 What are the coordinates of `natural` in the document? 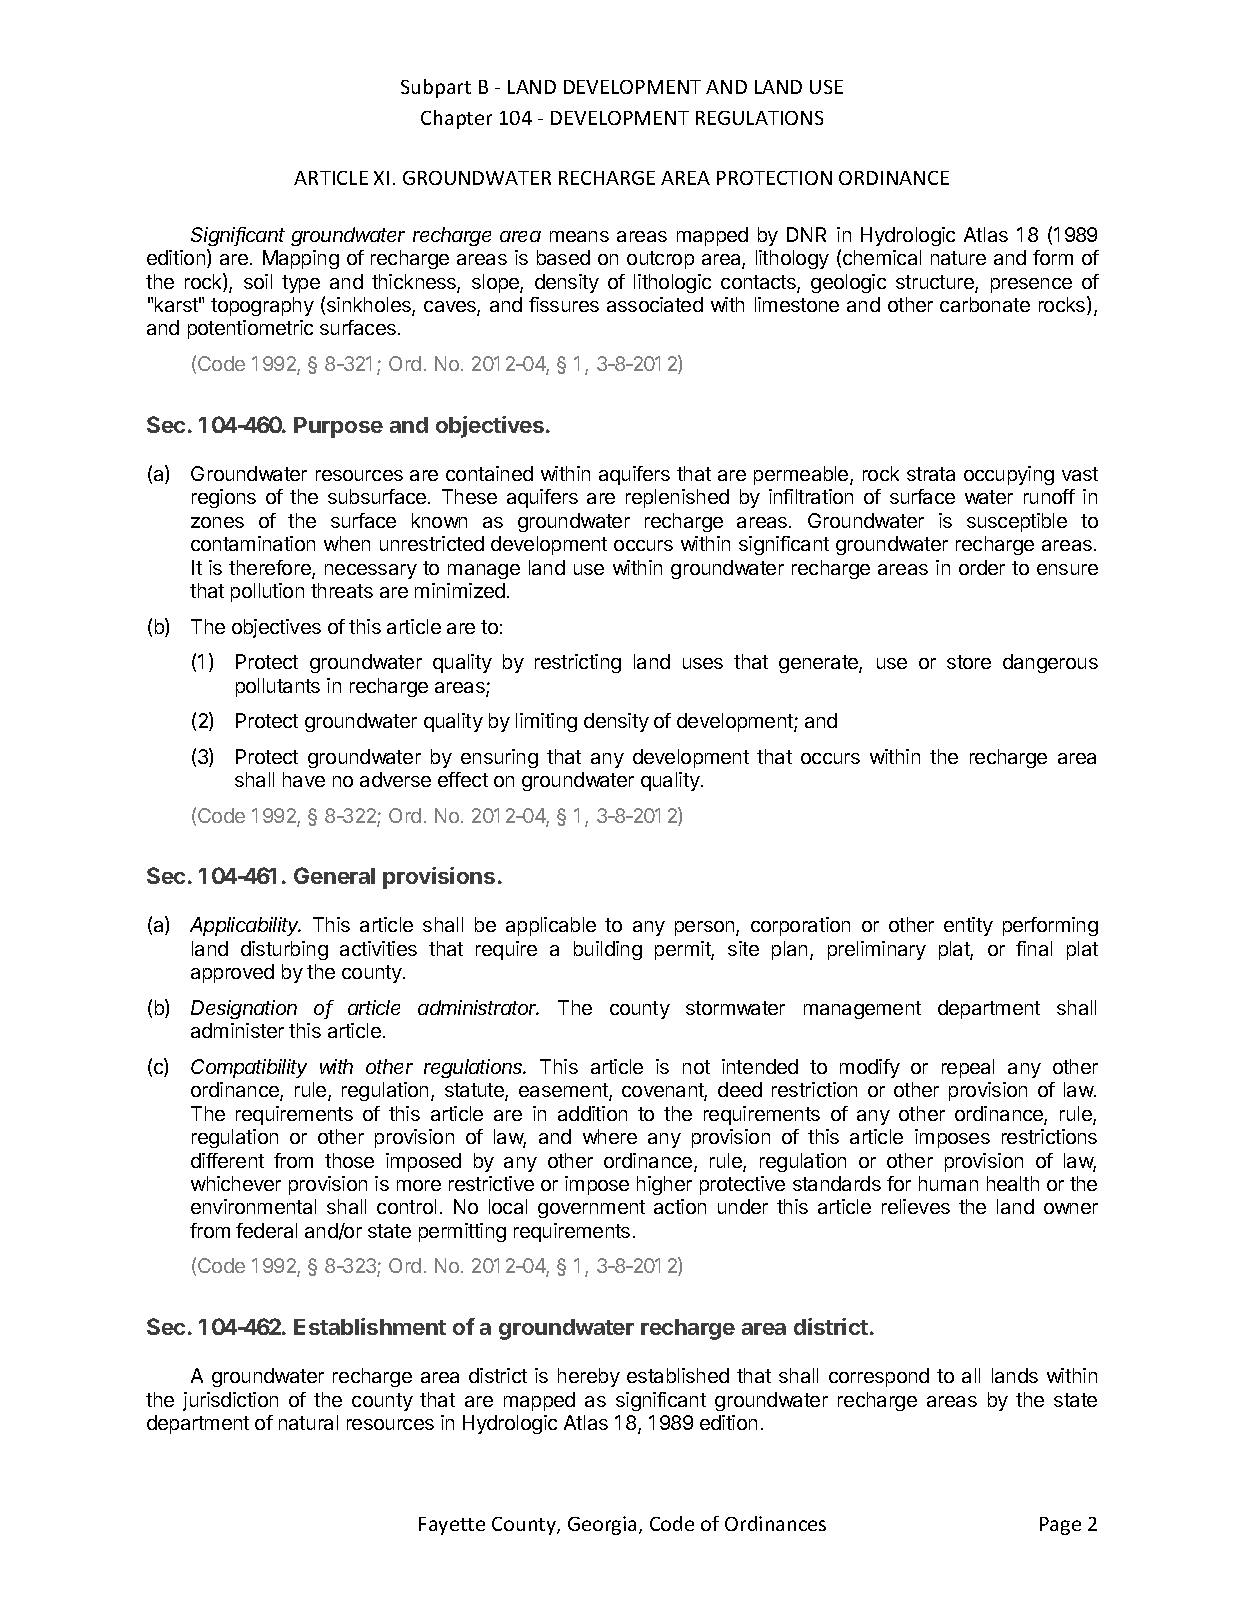 It's located at (308, 1422).
